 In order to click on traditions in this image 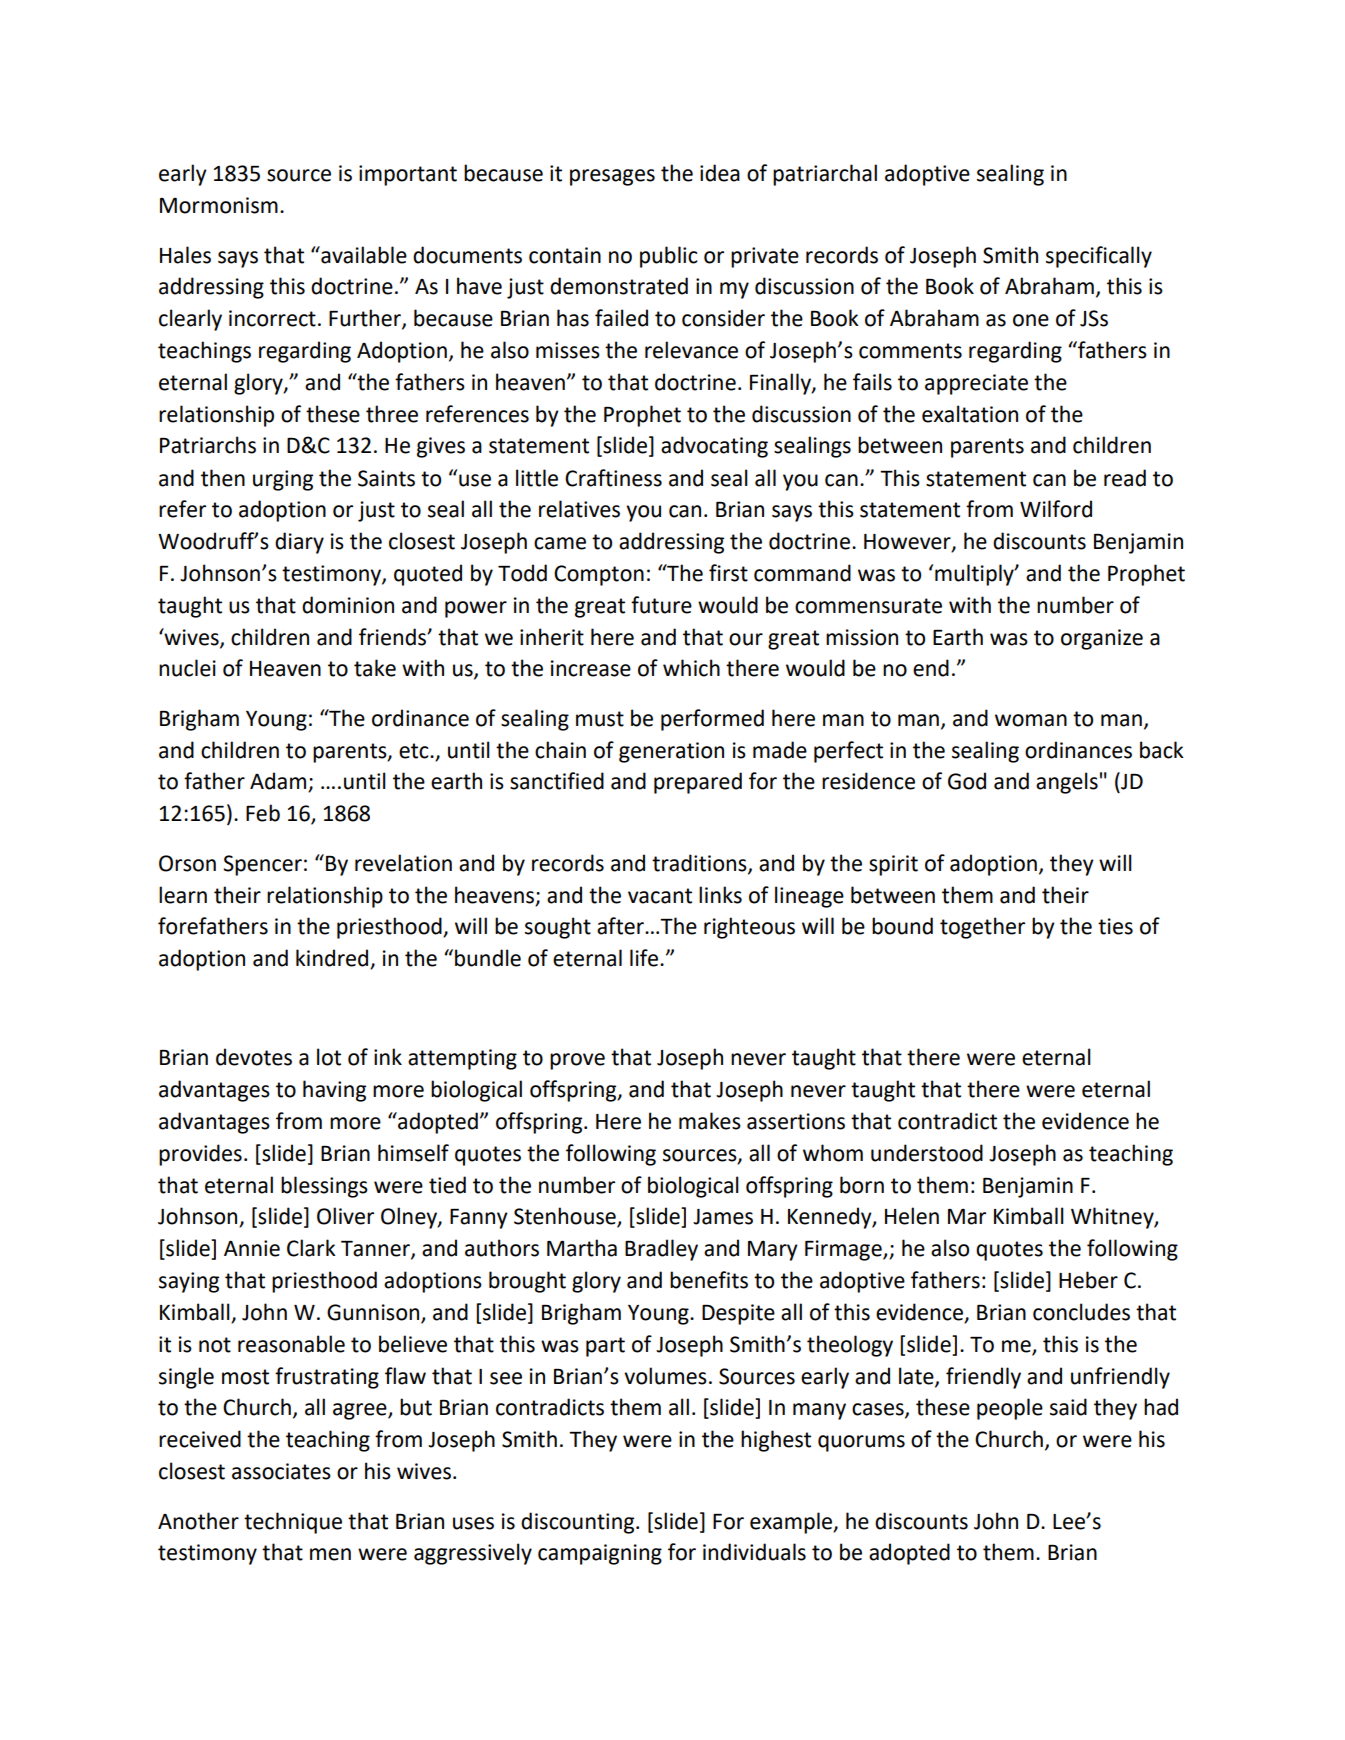, I will do `click(700, 864)`.
